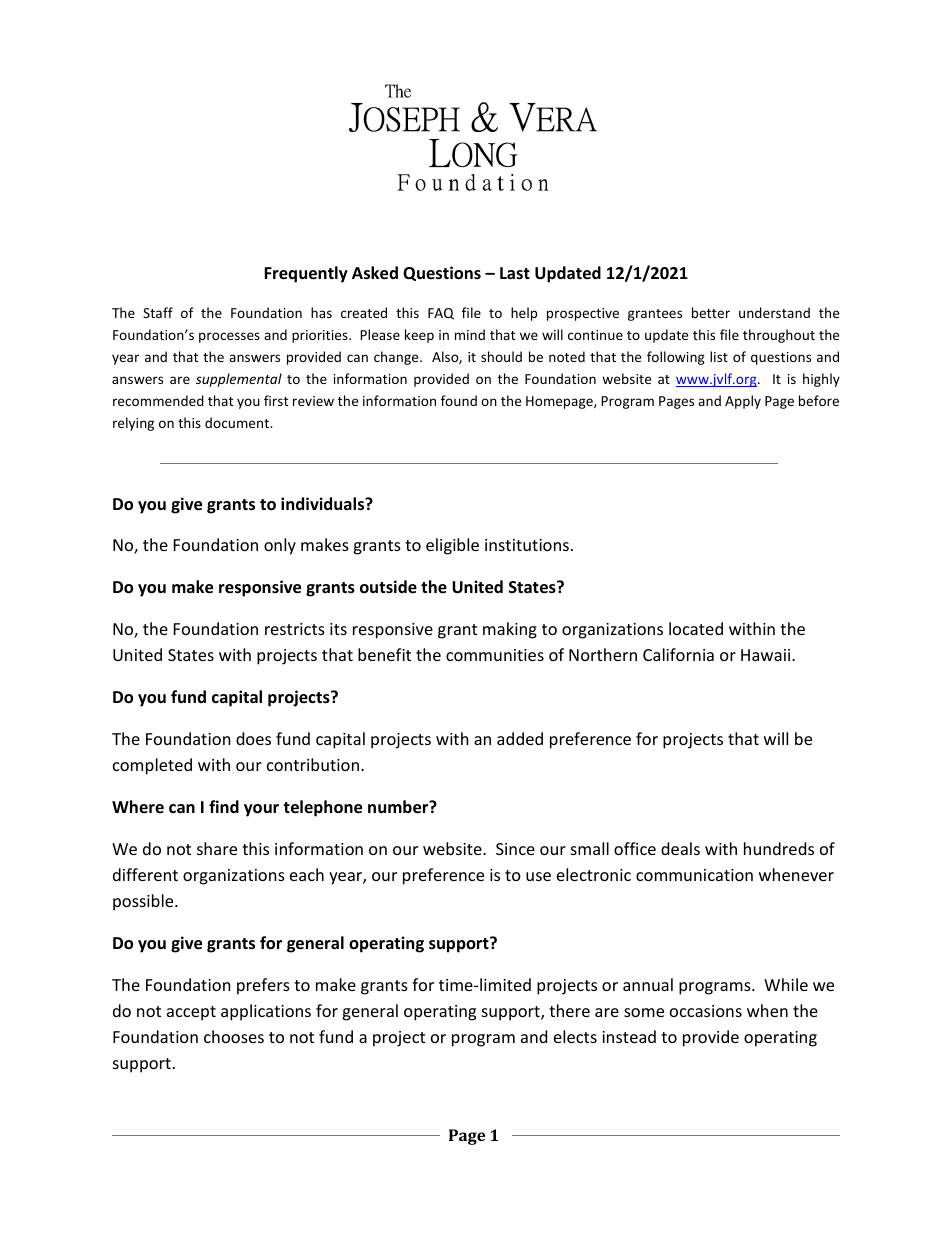 The image size is (952, 1233). I want to click on restricts, so click(295, 629).
